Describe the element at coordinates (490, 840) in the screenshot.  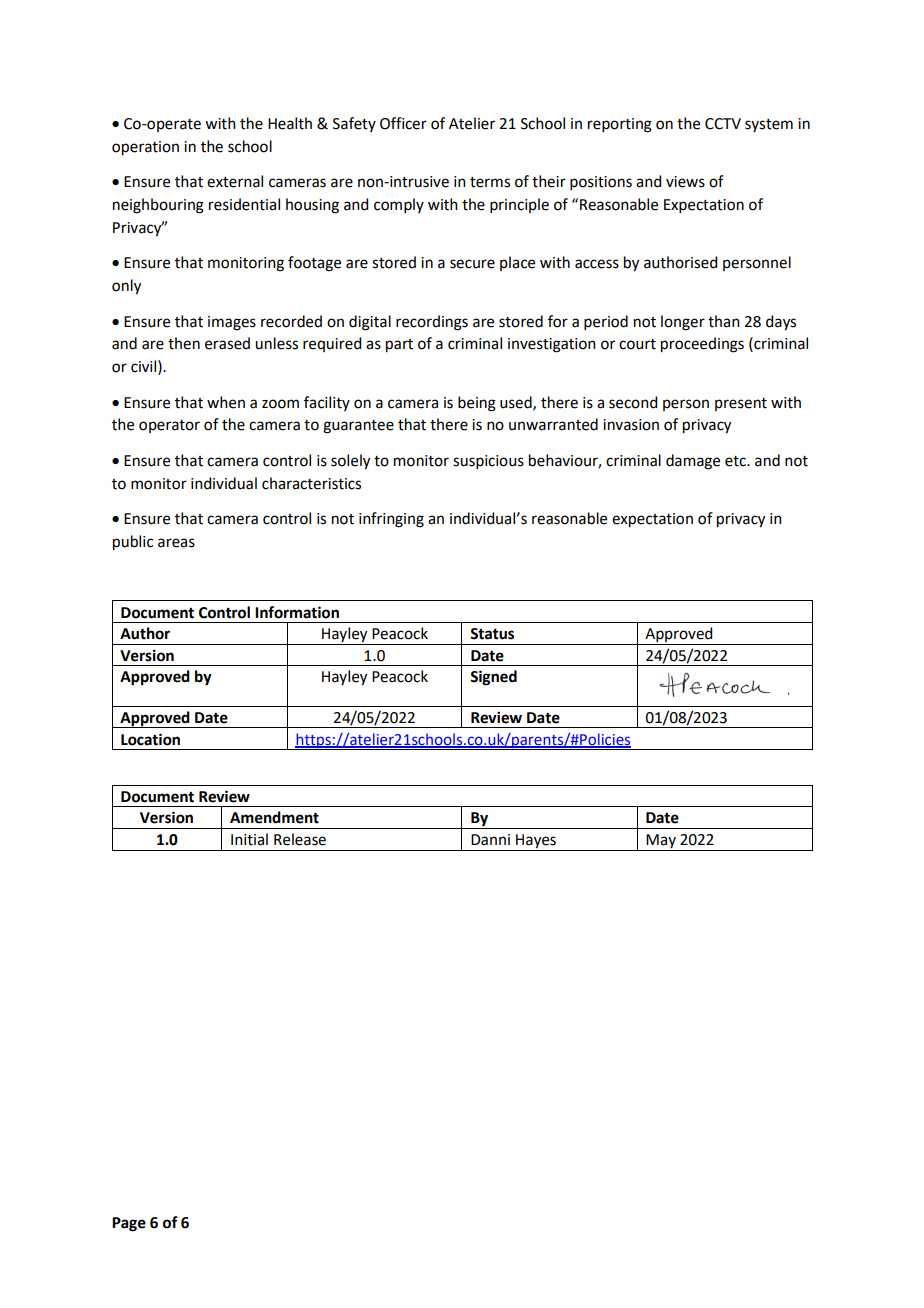
I see `Danni` at that location.
